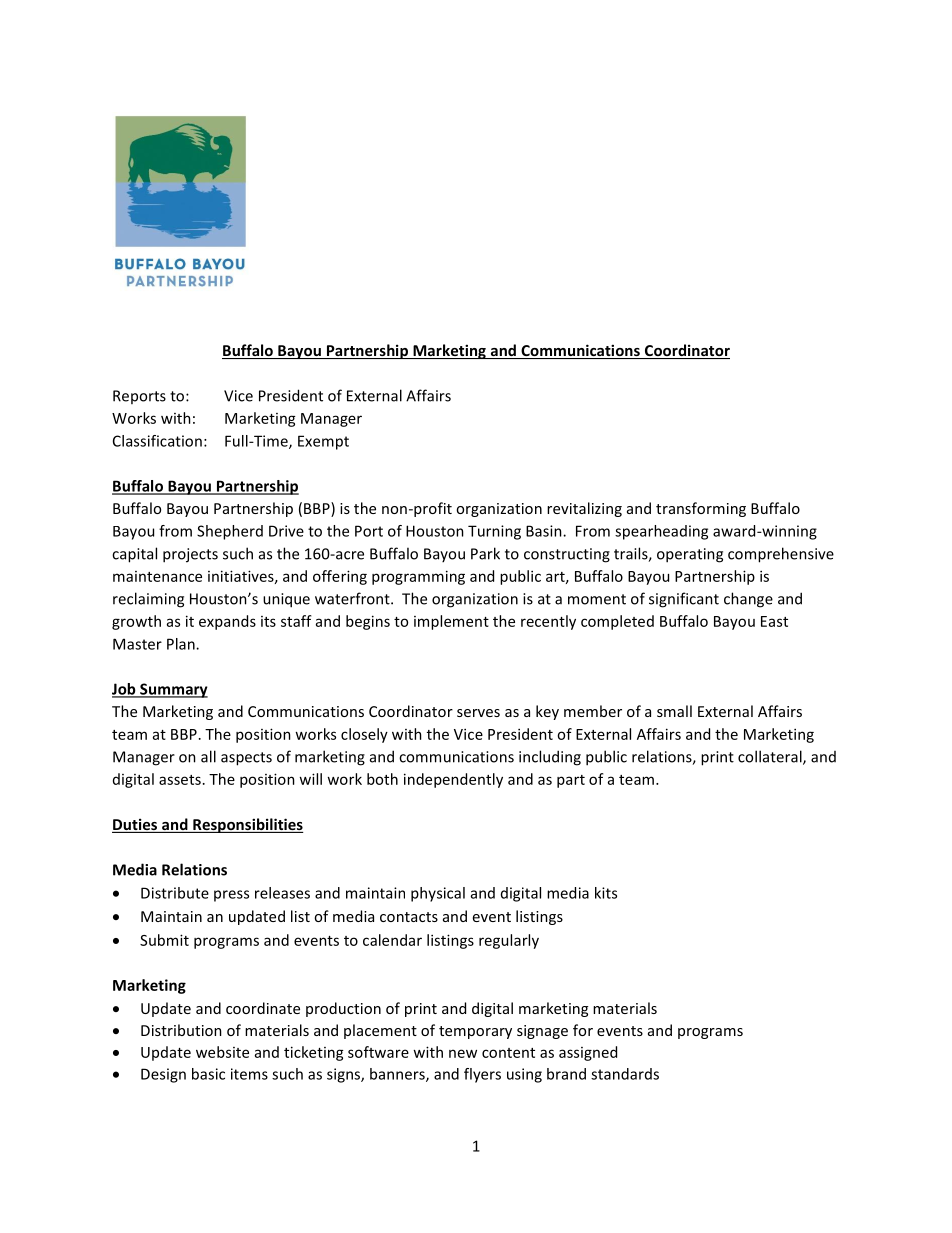  What do you see at coordinates (438, 894) in the screenshot?
I see `physical` at bounding box center [438, 894].
